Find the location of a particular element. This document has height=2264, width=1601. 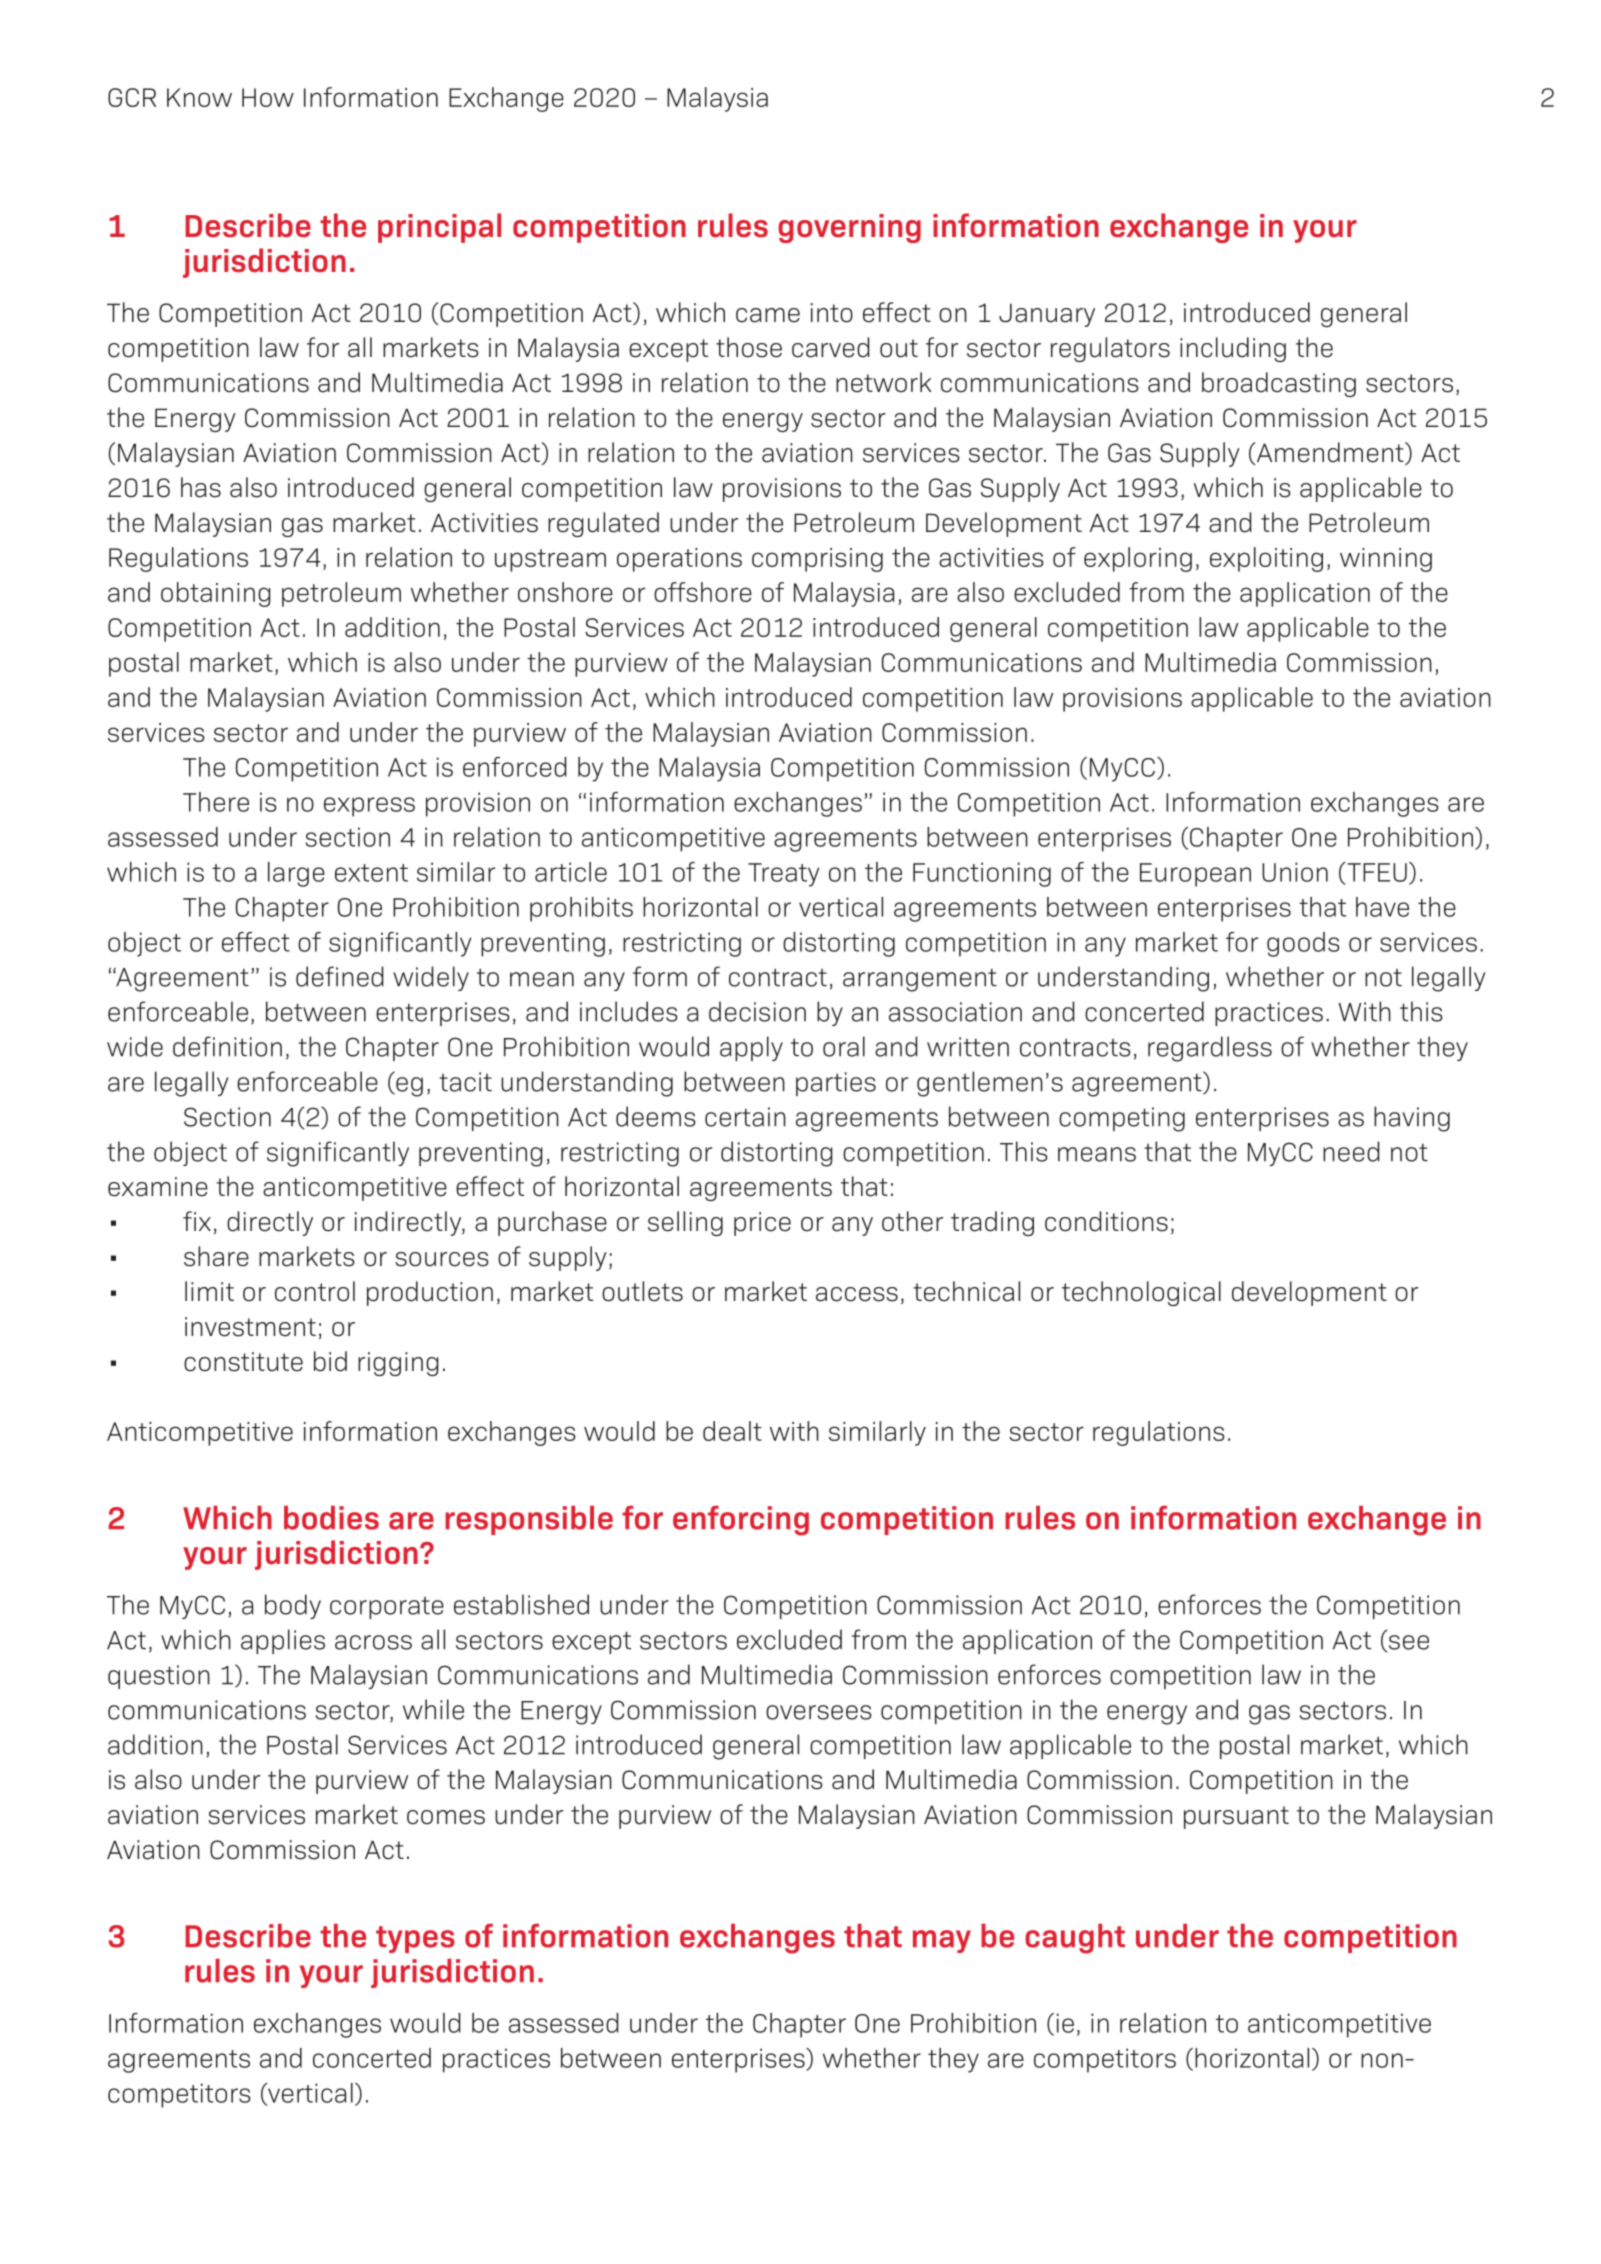

regardless is located at coordinates (1210, 1049).
